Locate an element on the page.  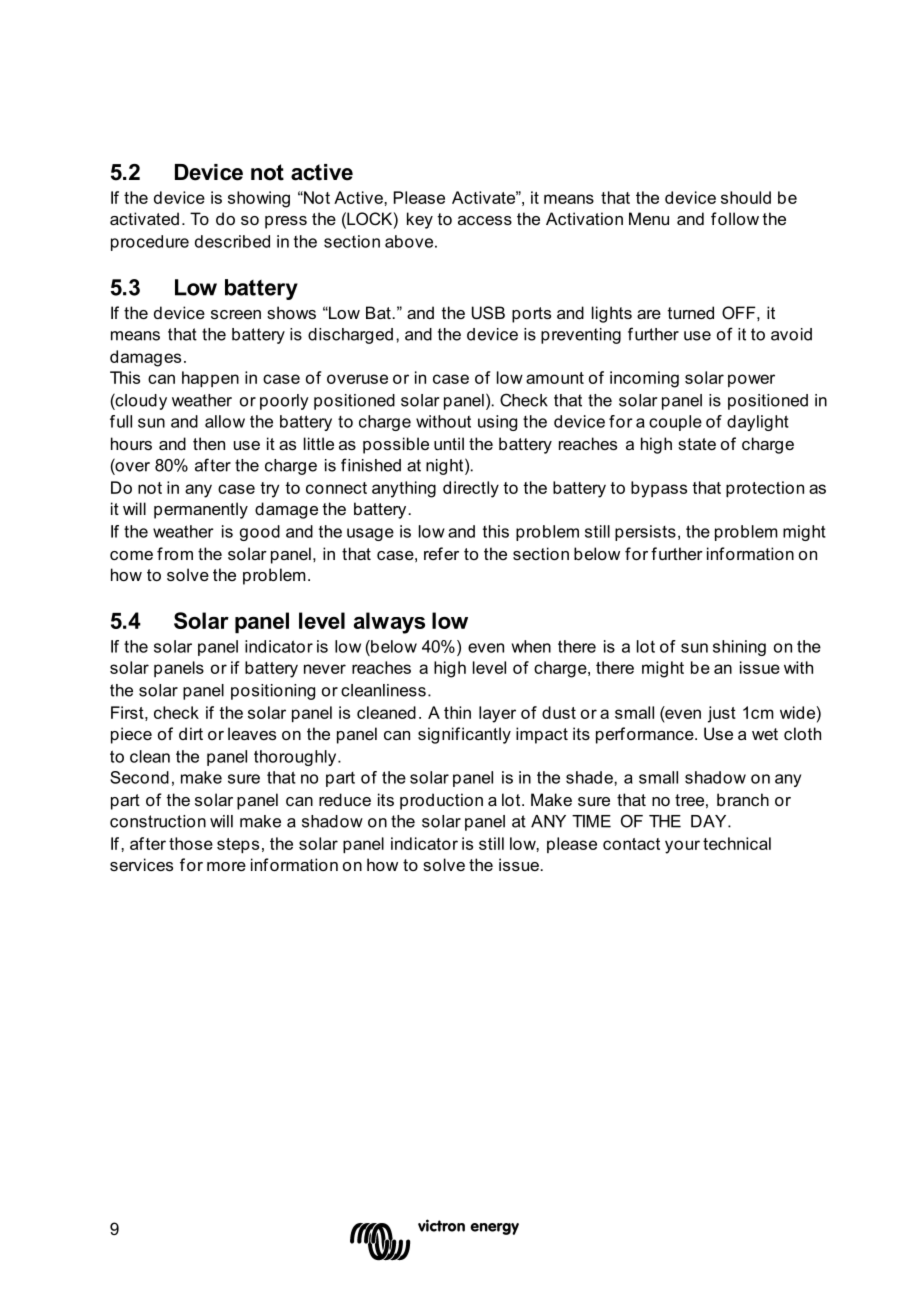
should is located at coordinates (746, 197).
